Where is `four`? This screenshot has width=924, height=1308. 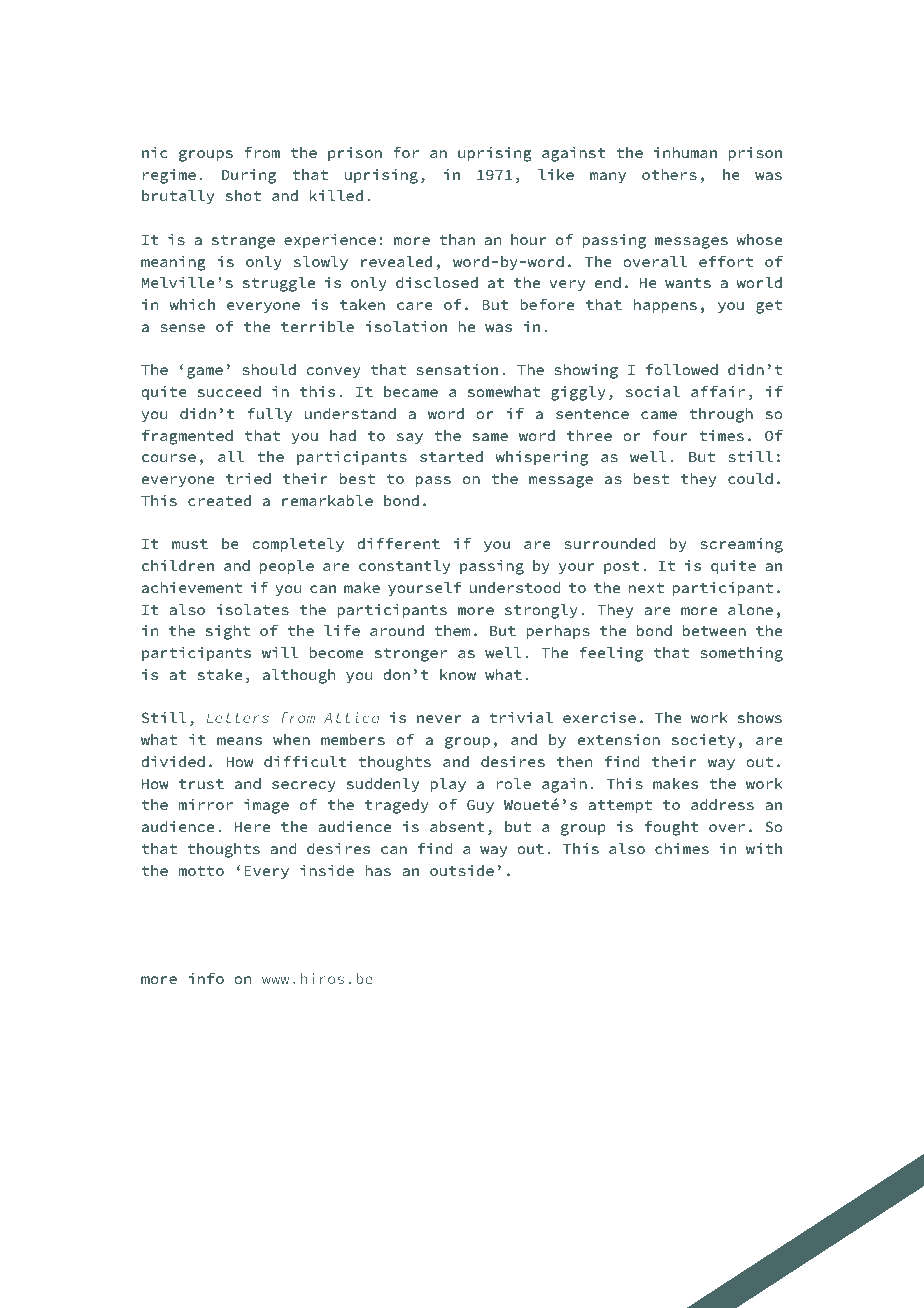 four is located at coordinates (670, 435).
